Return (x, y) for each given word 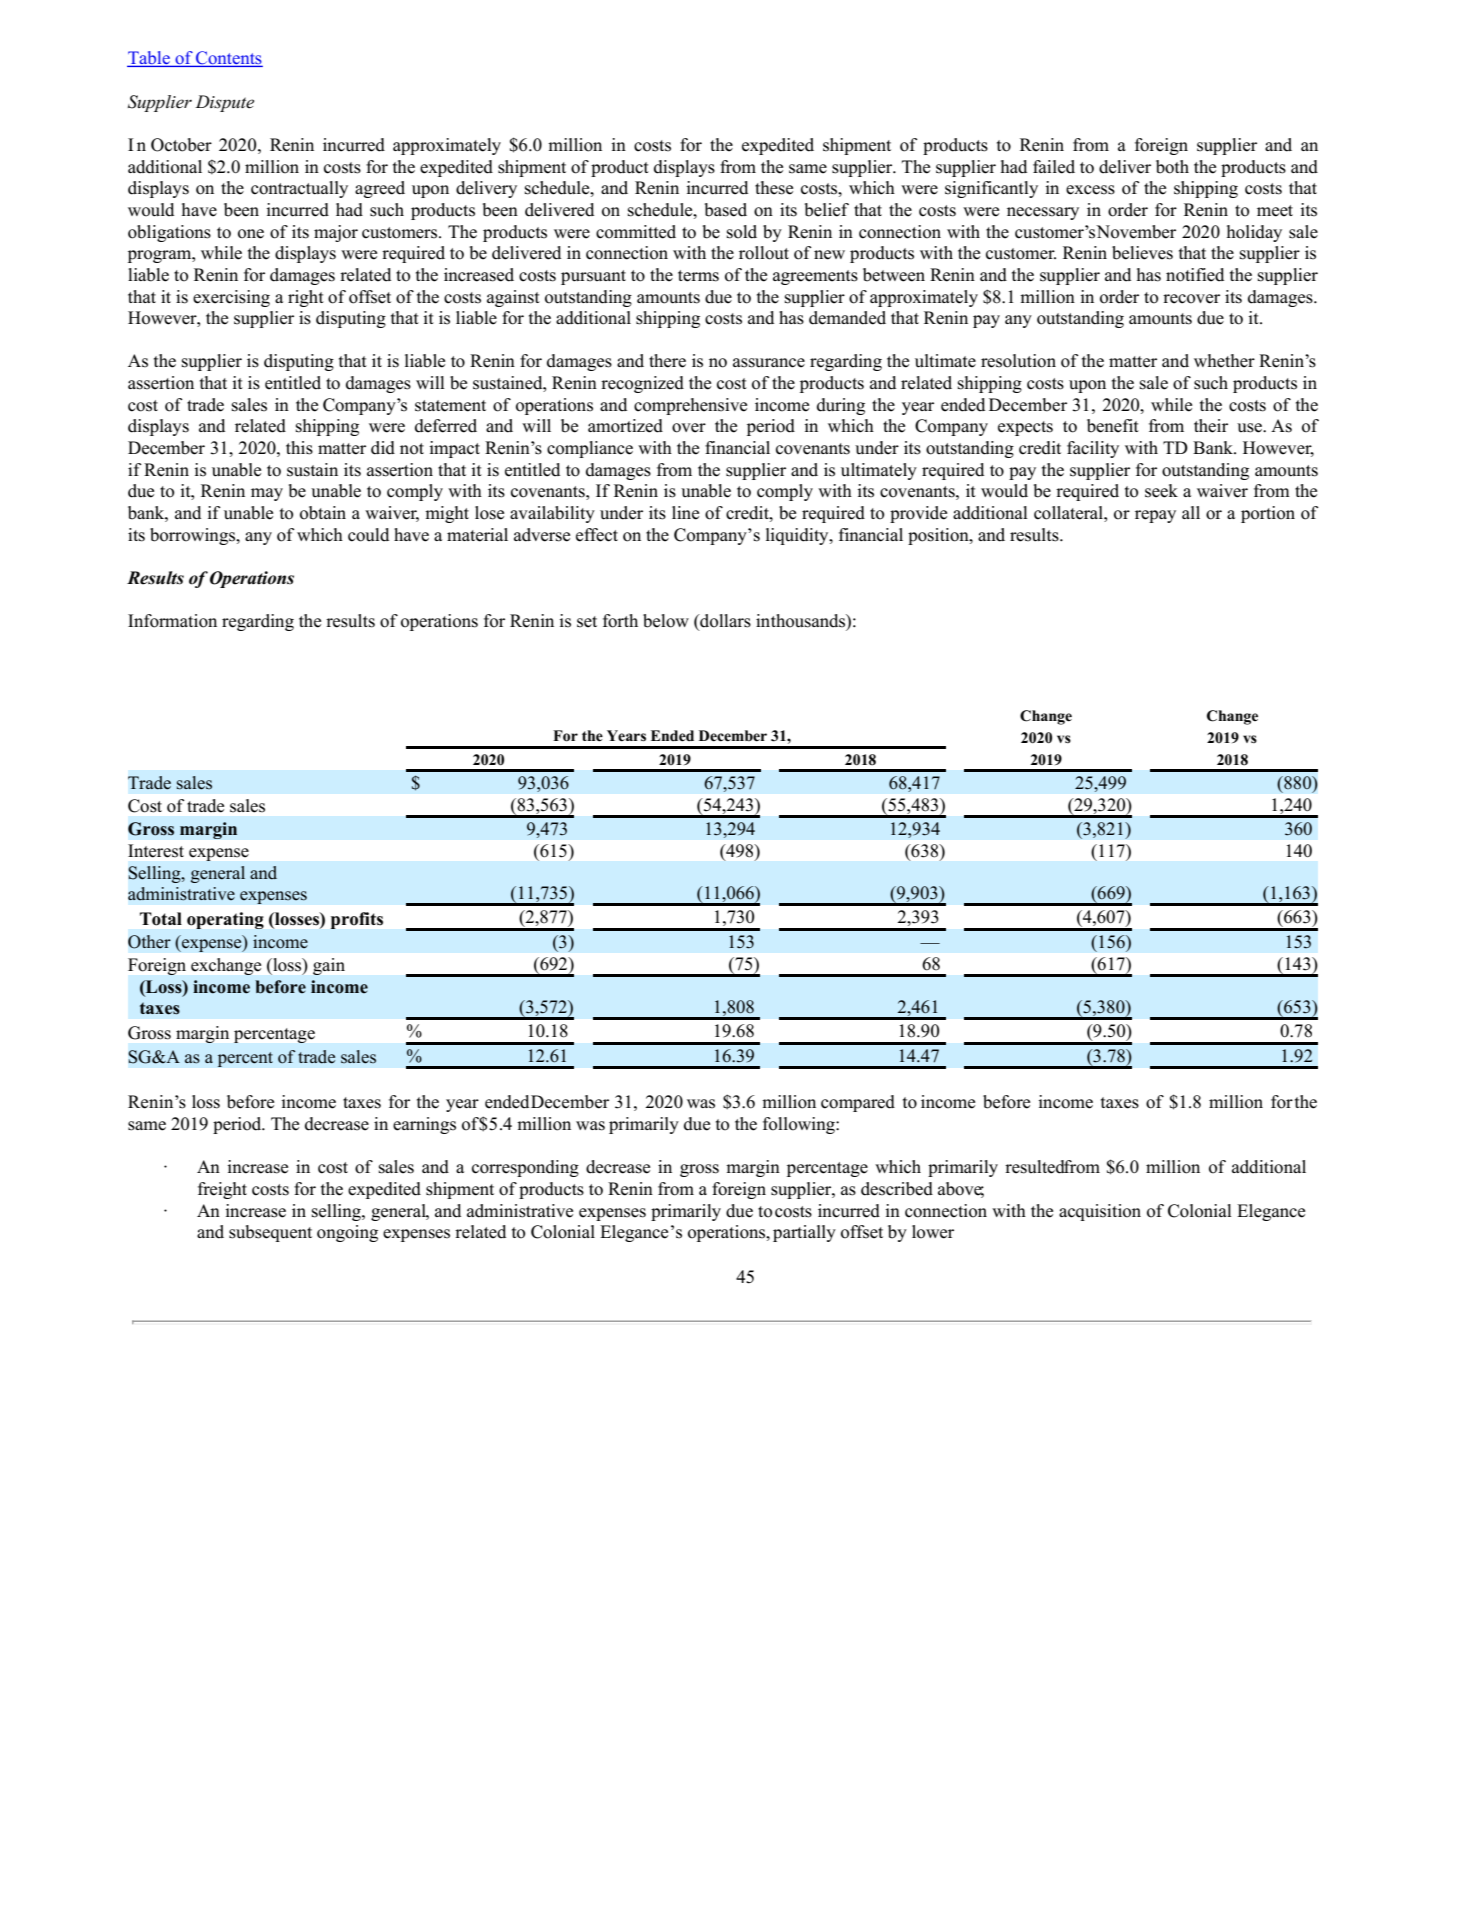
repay (1155, 516)
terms (698, 276)
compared (858, 1103)
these (774, 188)
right (306, 298)
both (1172, 167)
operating (225, 920)
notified (1195, 275)
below (666, 621)
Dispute (224, 103)
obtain (323, 513)
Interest (156, 851)
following (800, 1125)
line (685, 513)
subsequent (270, 1233)
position (939, 536)
